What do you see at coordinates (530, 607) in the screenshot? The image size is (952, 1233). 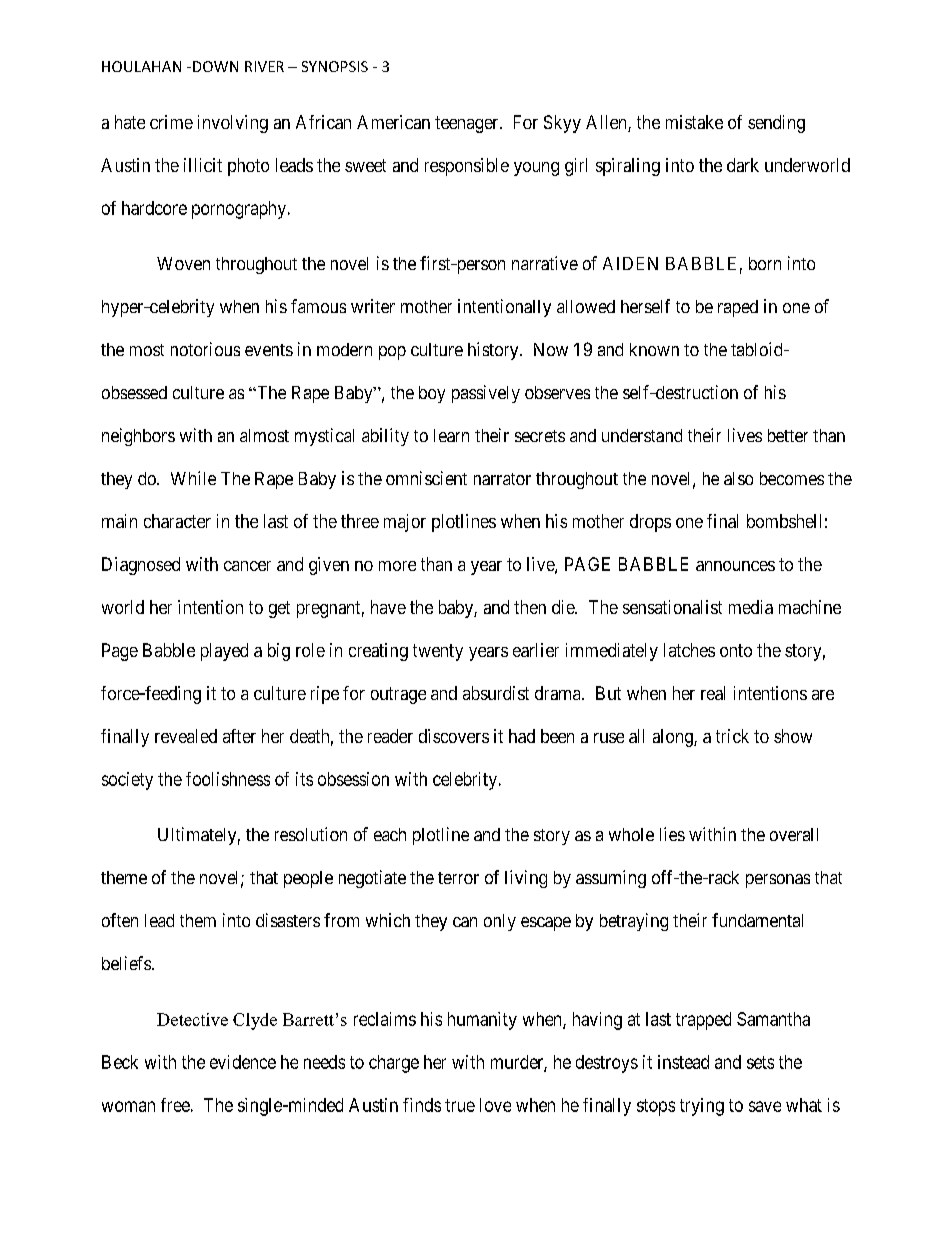 I see `then` at bounding box center [530, 607].
